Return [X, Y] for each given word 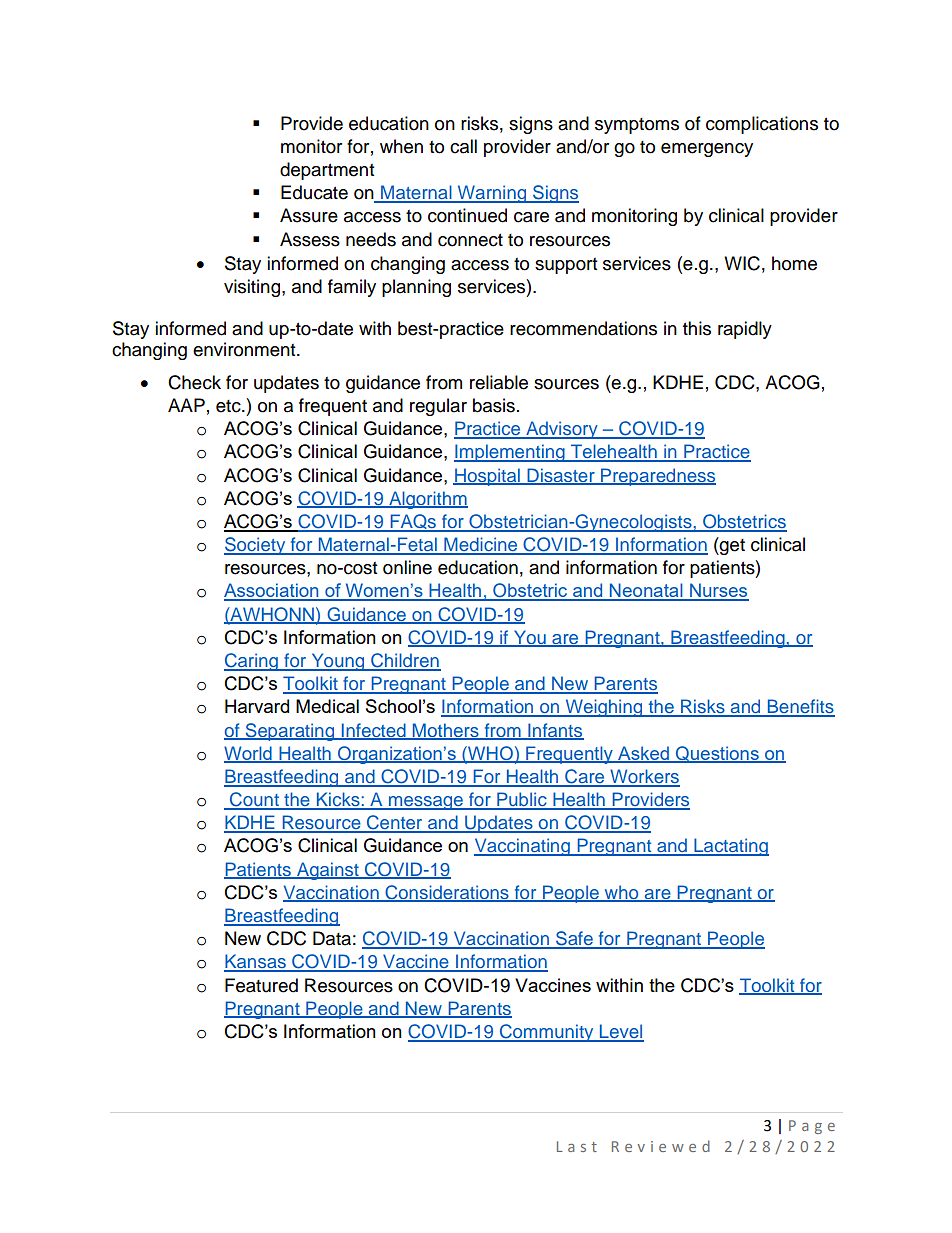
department [327, 171]
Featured [261, 985]
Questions [717, 754]
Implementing [510, 453]
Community [547, 1033]
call [463, 146]
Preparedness [657, 477]
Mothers [446, 731]
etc [229, 406]
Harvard [257, 706]
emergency [707, 150]
